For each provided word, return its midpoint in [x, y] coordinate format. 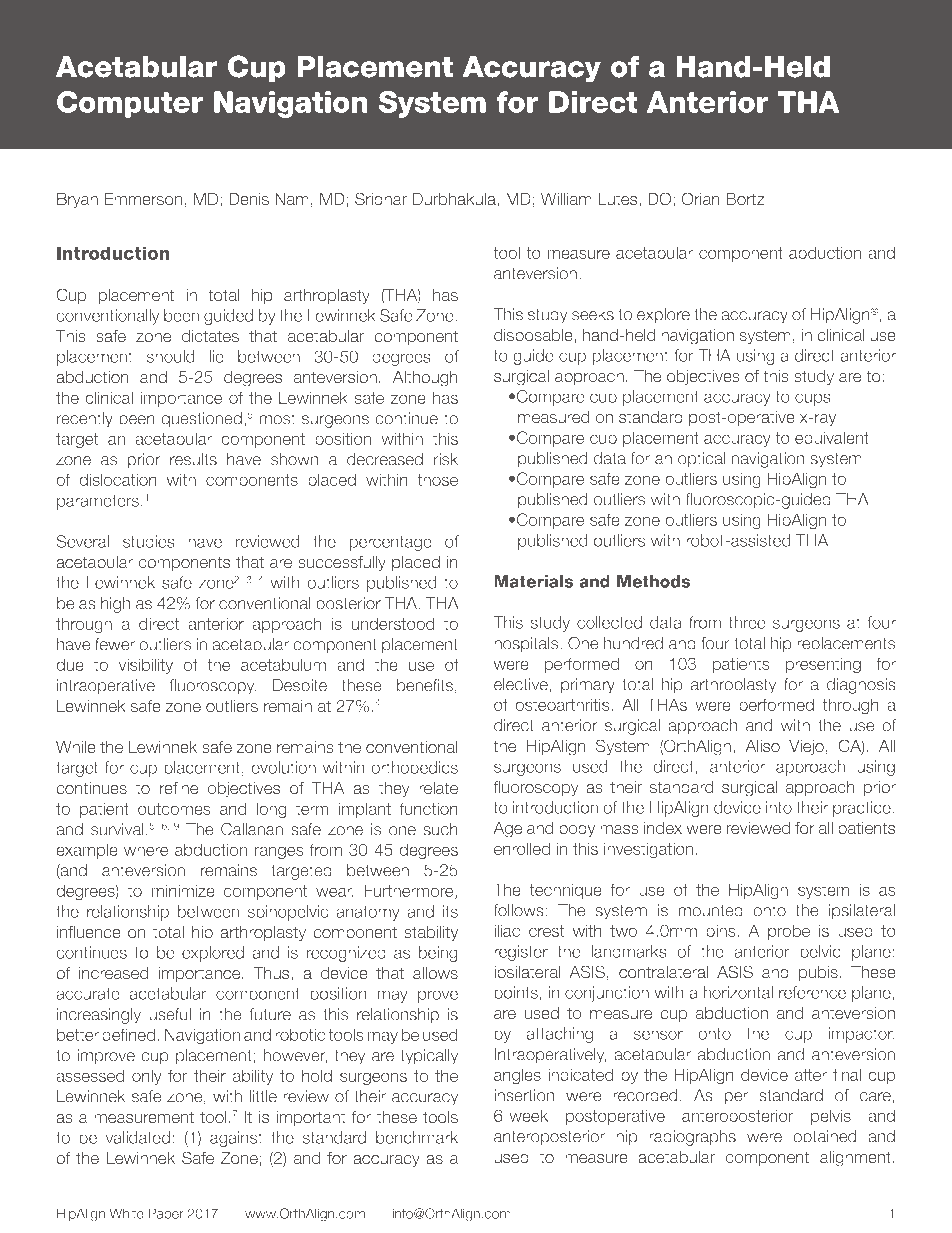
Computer [130, 104]
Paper [166, 1214]
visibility [146, 666]
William [566, 199]
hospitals [527, 645]
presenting [823, 665]
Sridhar [381, 198]
